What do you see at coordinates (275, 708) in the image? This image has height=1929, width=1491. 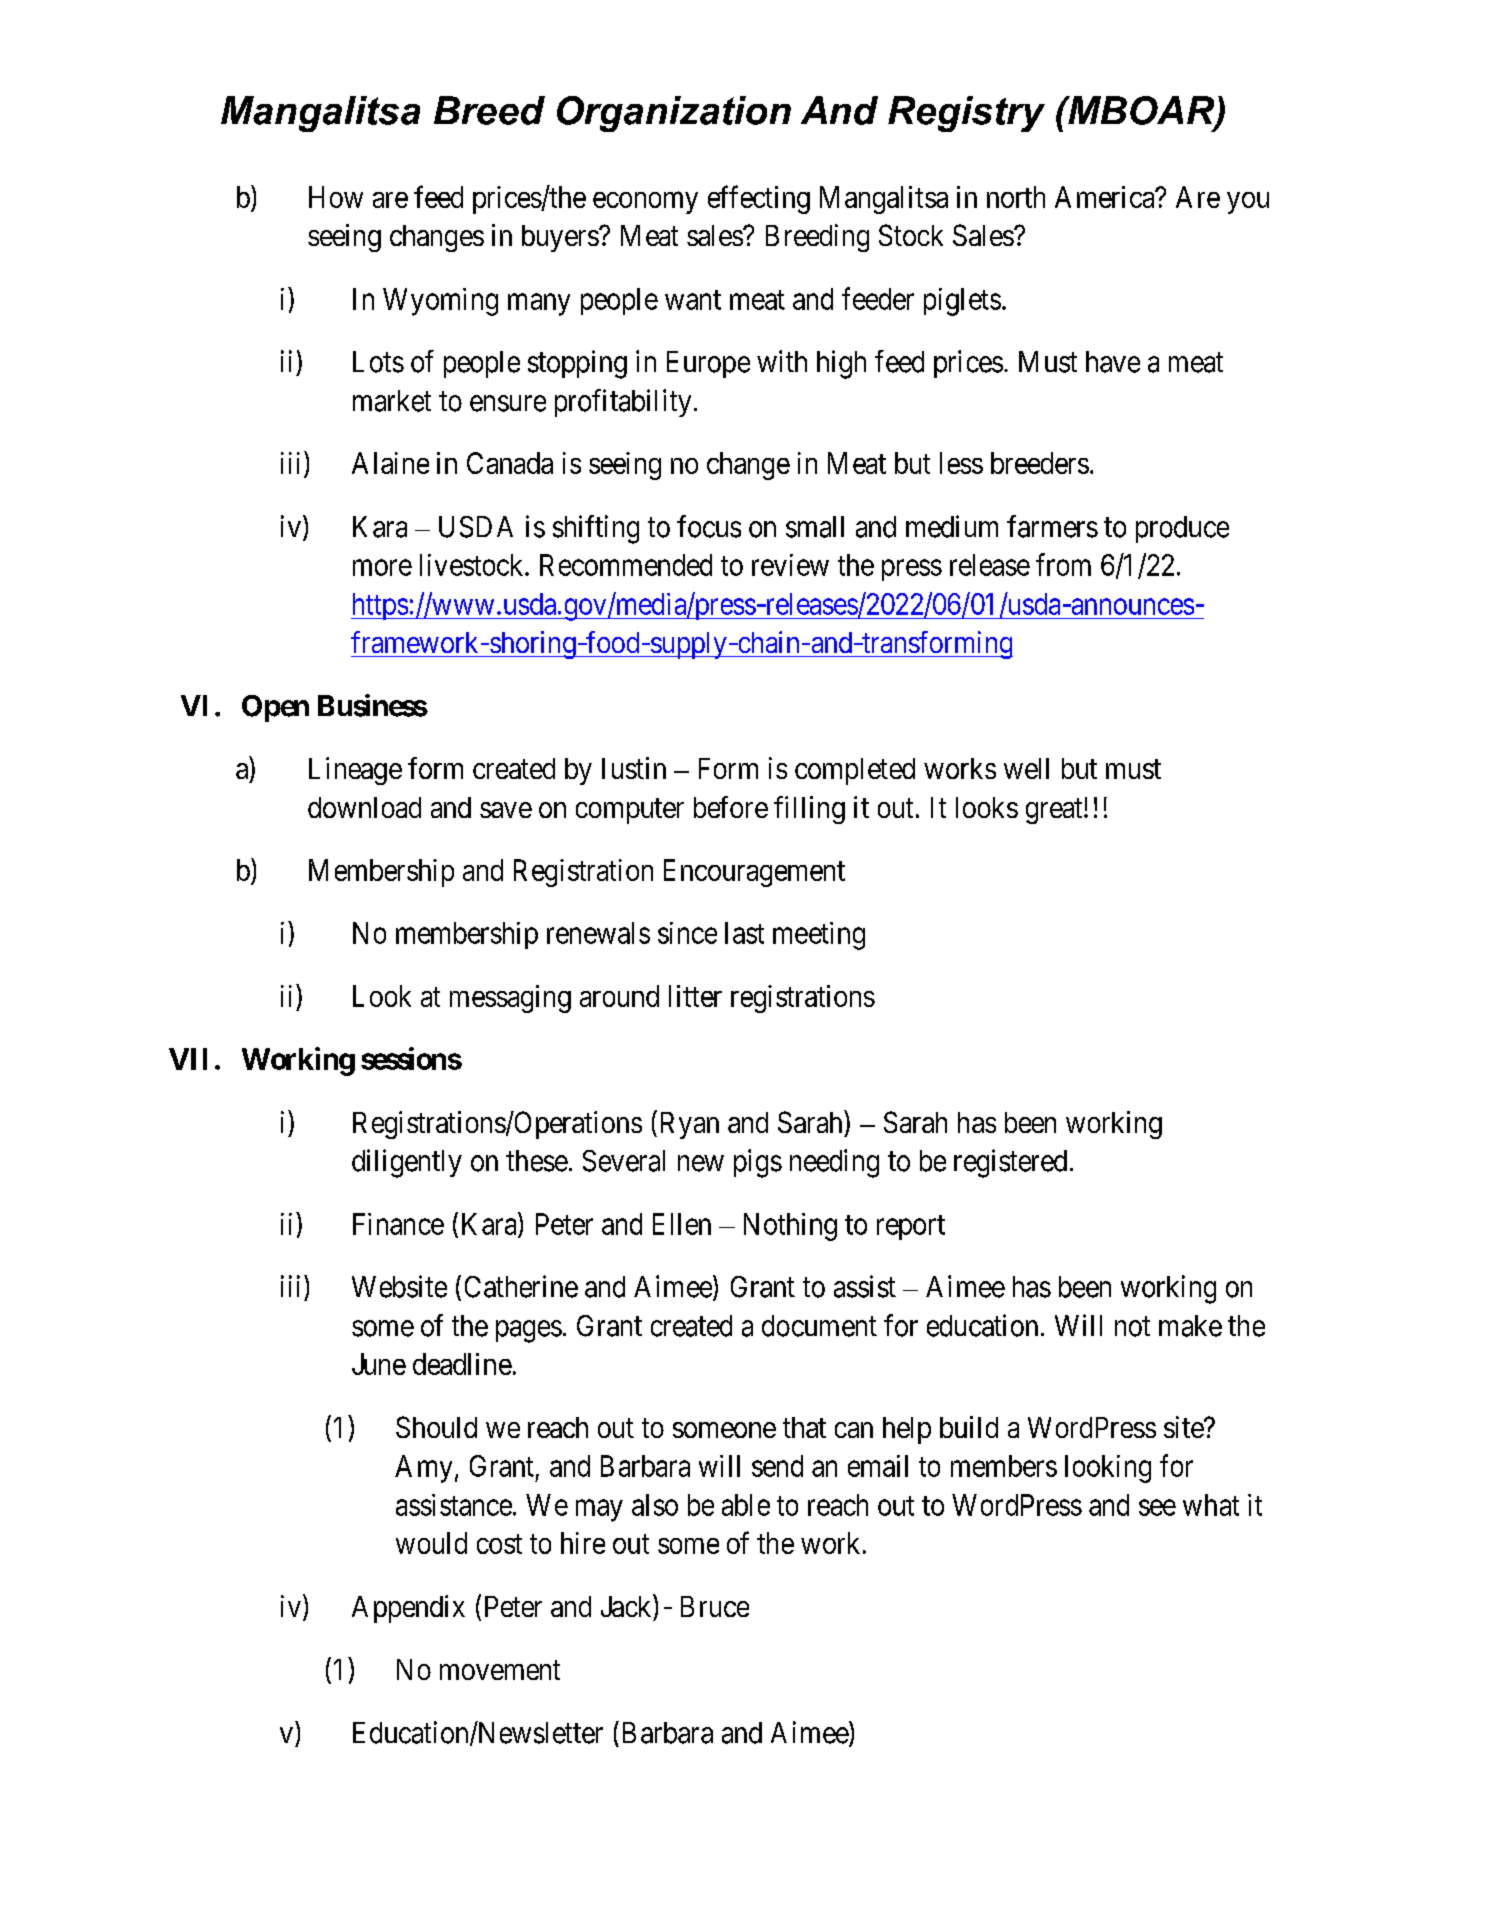 I see `Open` at bounding box center [275, 708].
